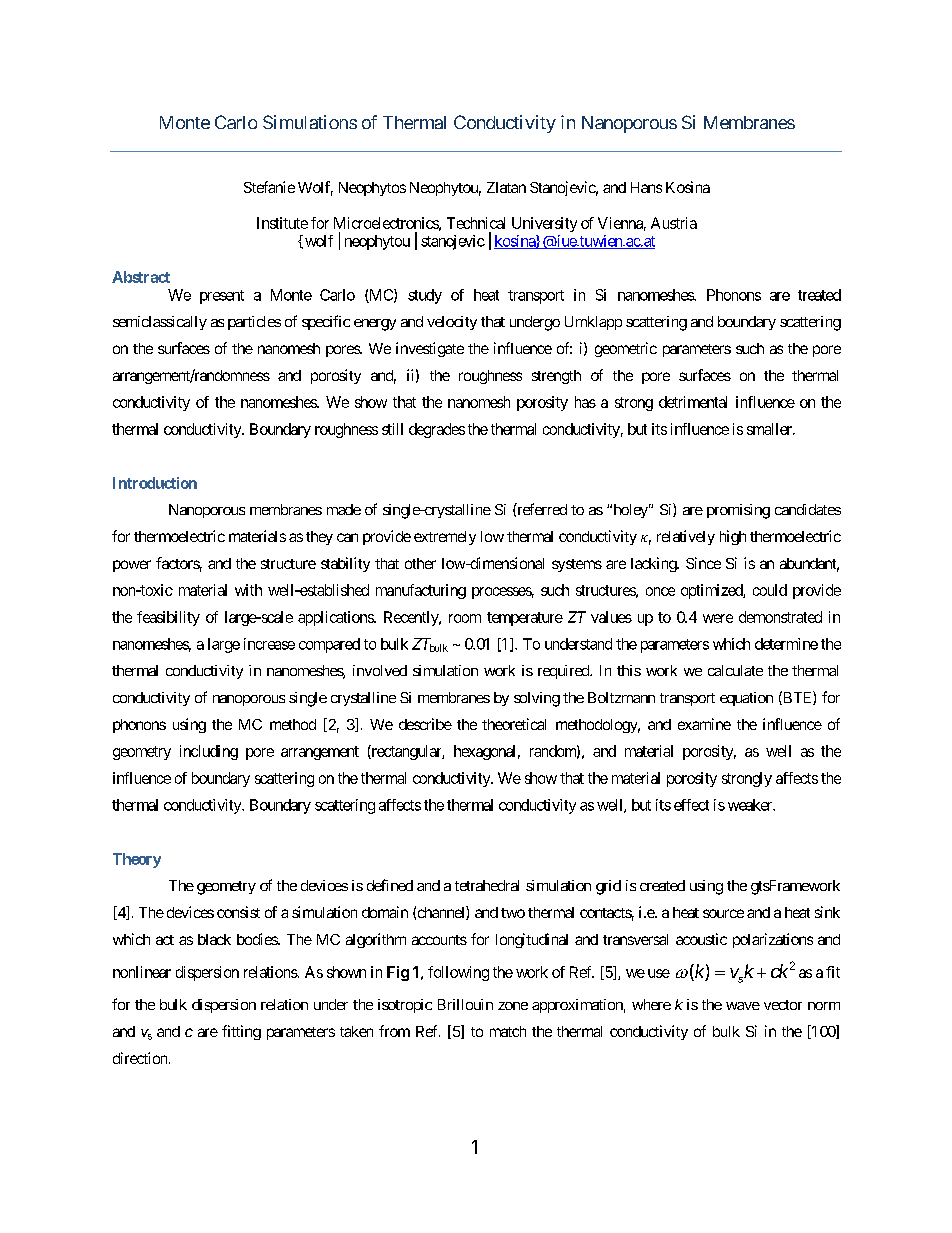 The width and height of the document is (952, 1233). What do you see at coordinates (743, 1006) in the document?
I see `wave` at bounding box center [743, 1006].
